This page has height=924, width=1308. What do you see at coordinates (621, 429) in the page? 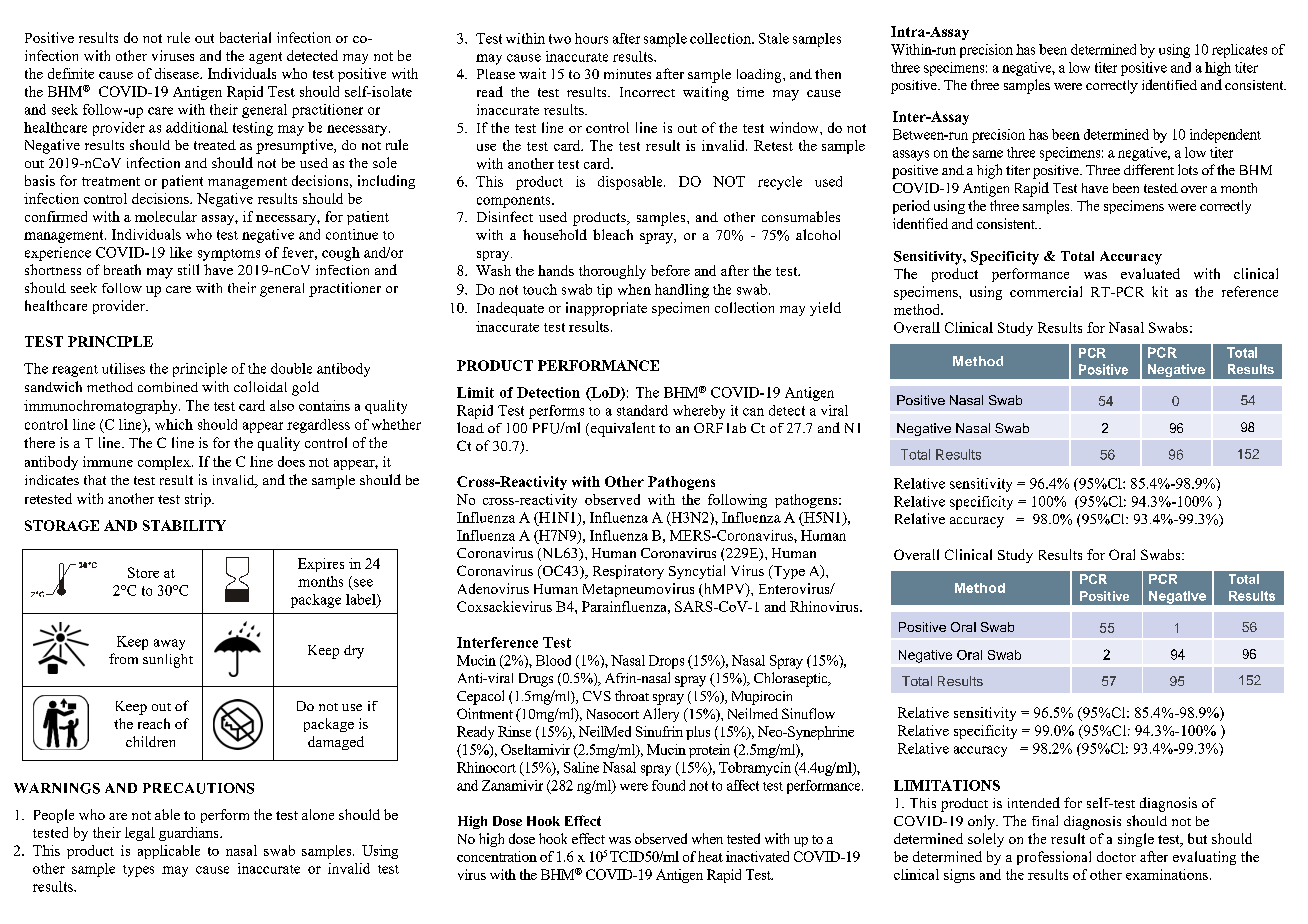
I see `equivalent` at bounding box center [621, 429].
